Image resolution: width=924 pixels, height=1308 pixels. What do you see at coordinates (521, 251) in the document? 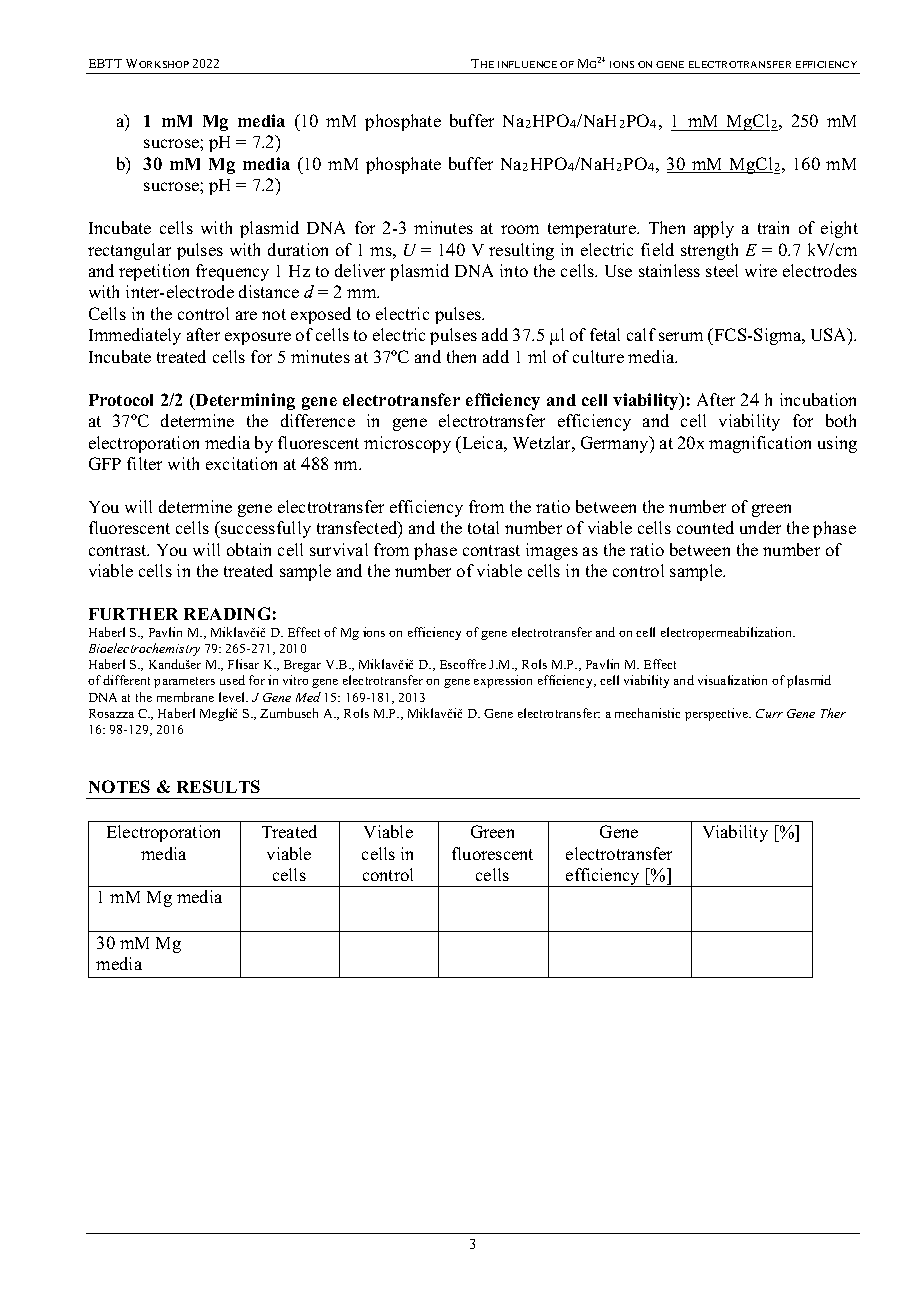
I see `resulting` at bounding box center [521, 251].
